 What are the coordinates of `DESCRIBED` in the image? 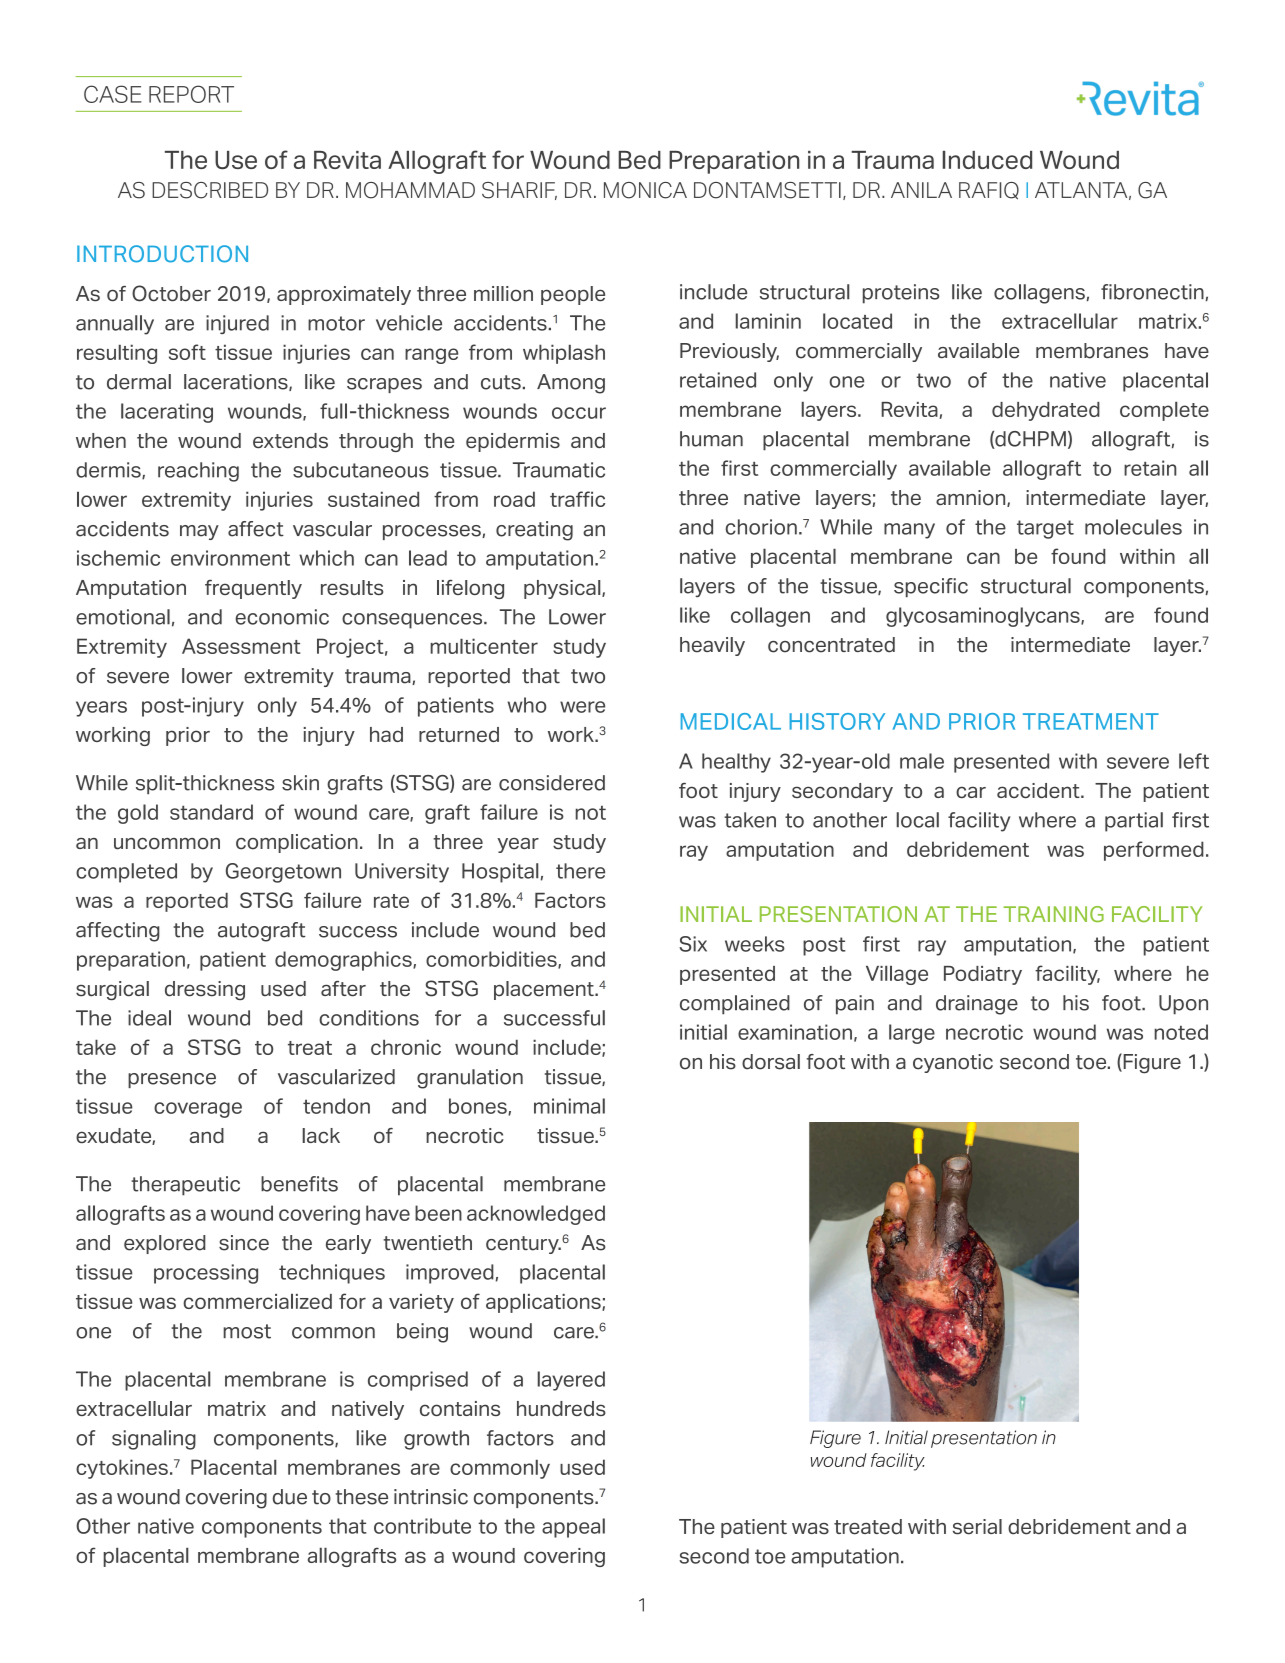 It's located at (210, 190).
